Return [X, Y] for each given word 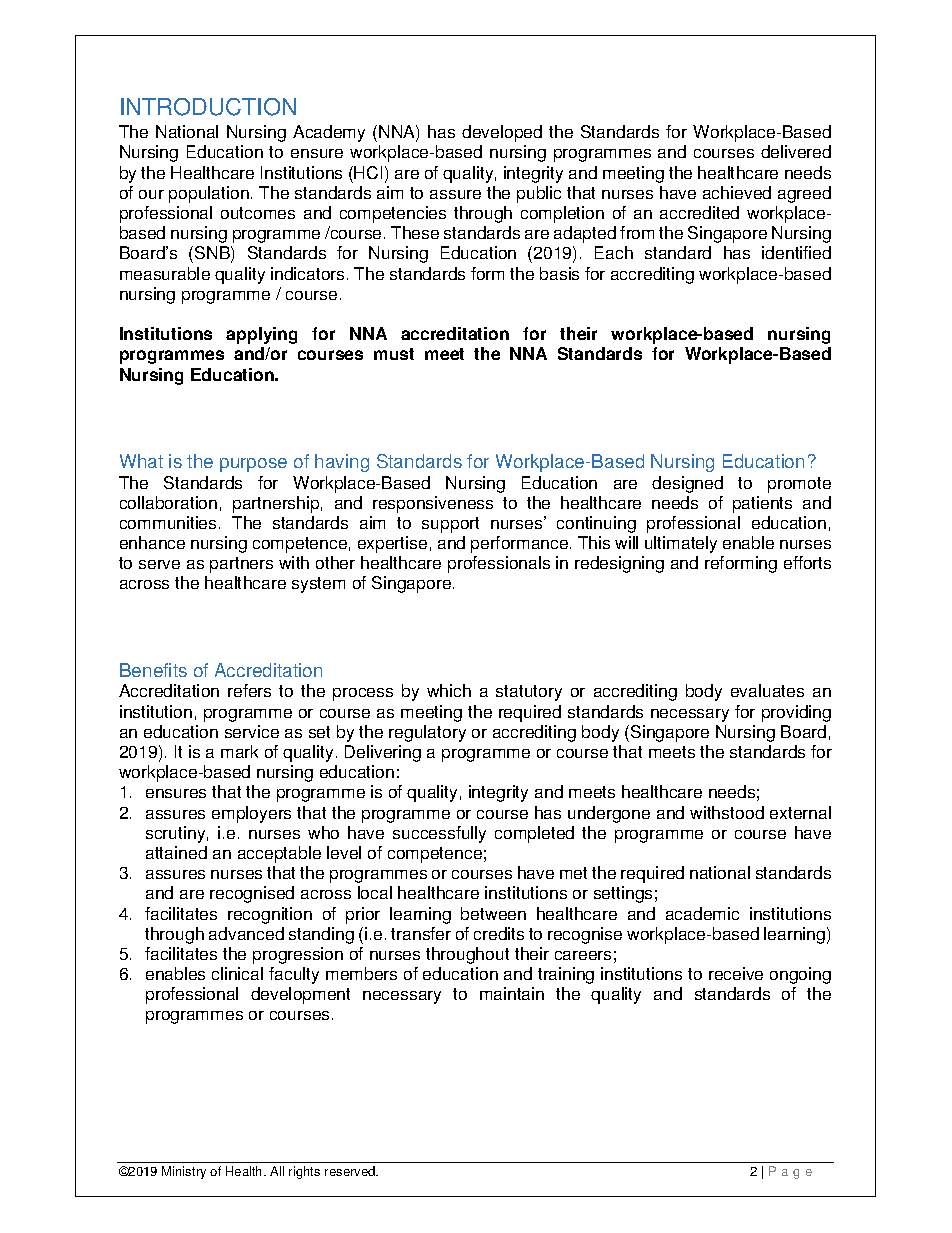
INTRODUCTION [208, 107]
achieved [737, 192]
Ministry [184, 1172]
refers [249, 690]
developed [502, 133]
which [449, 690]
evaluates [767, 690]
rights [304, 1172]
